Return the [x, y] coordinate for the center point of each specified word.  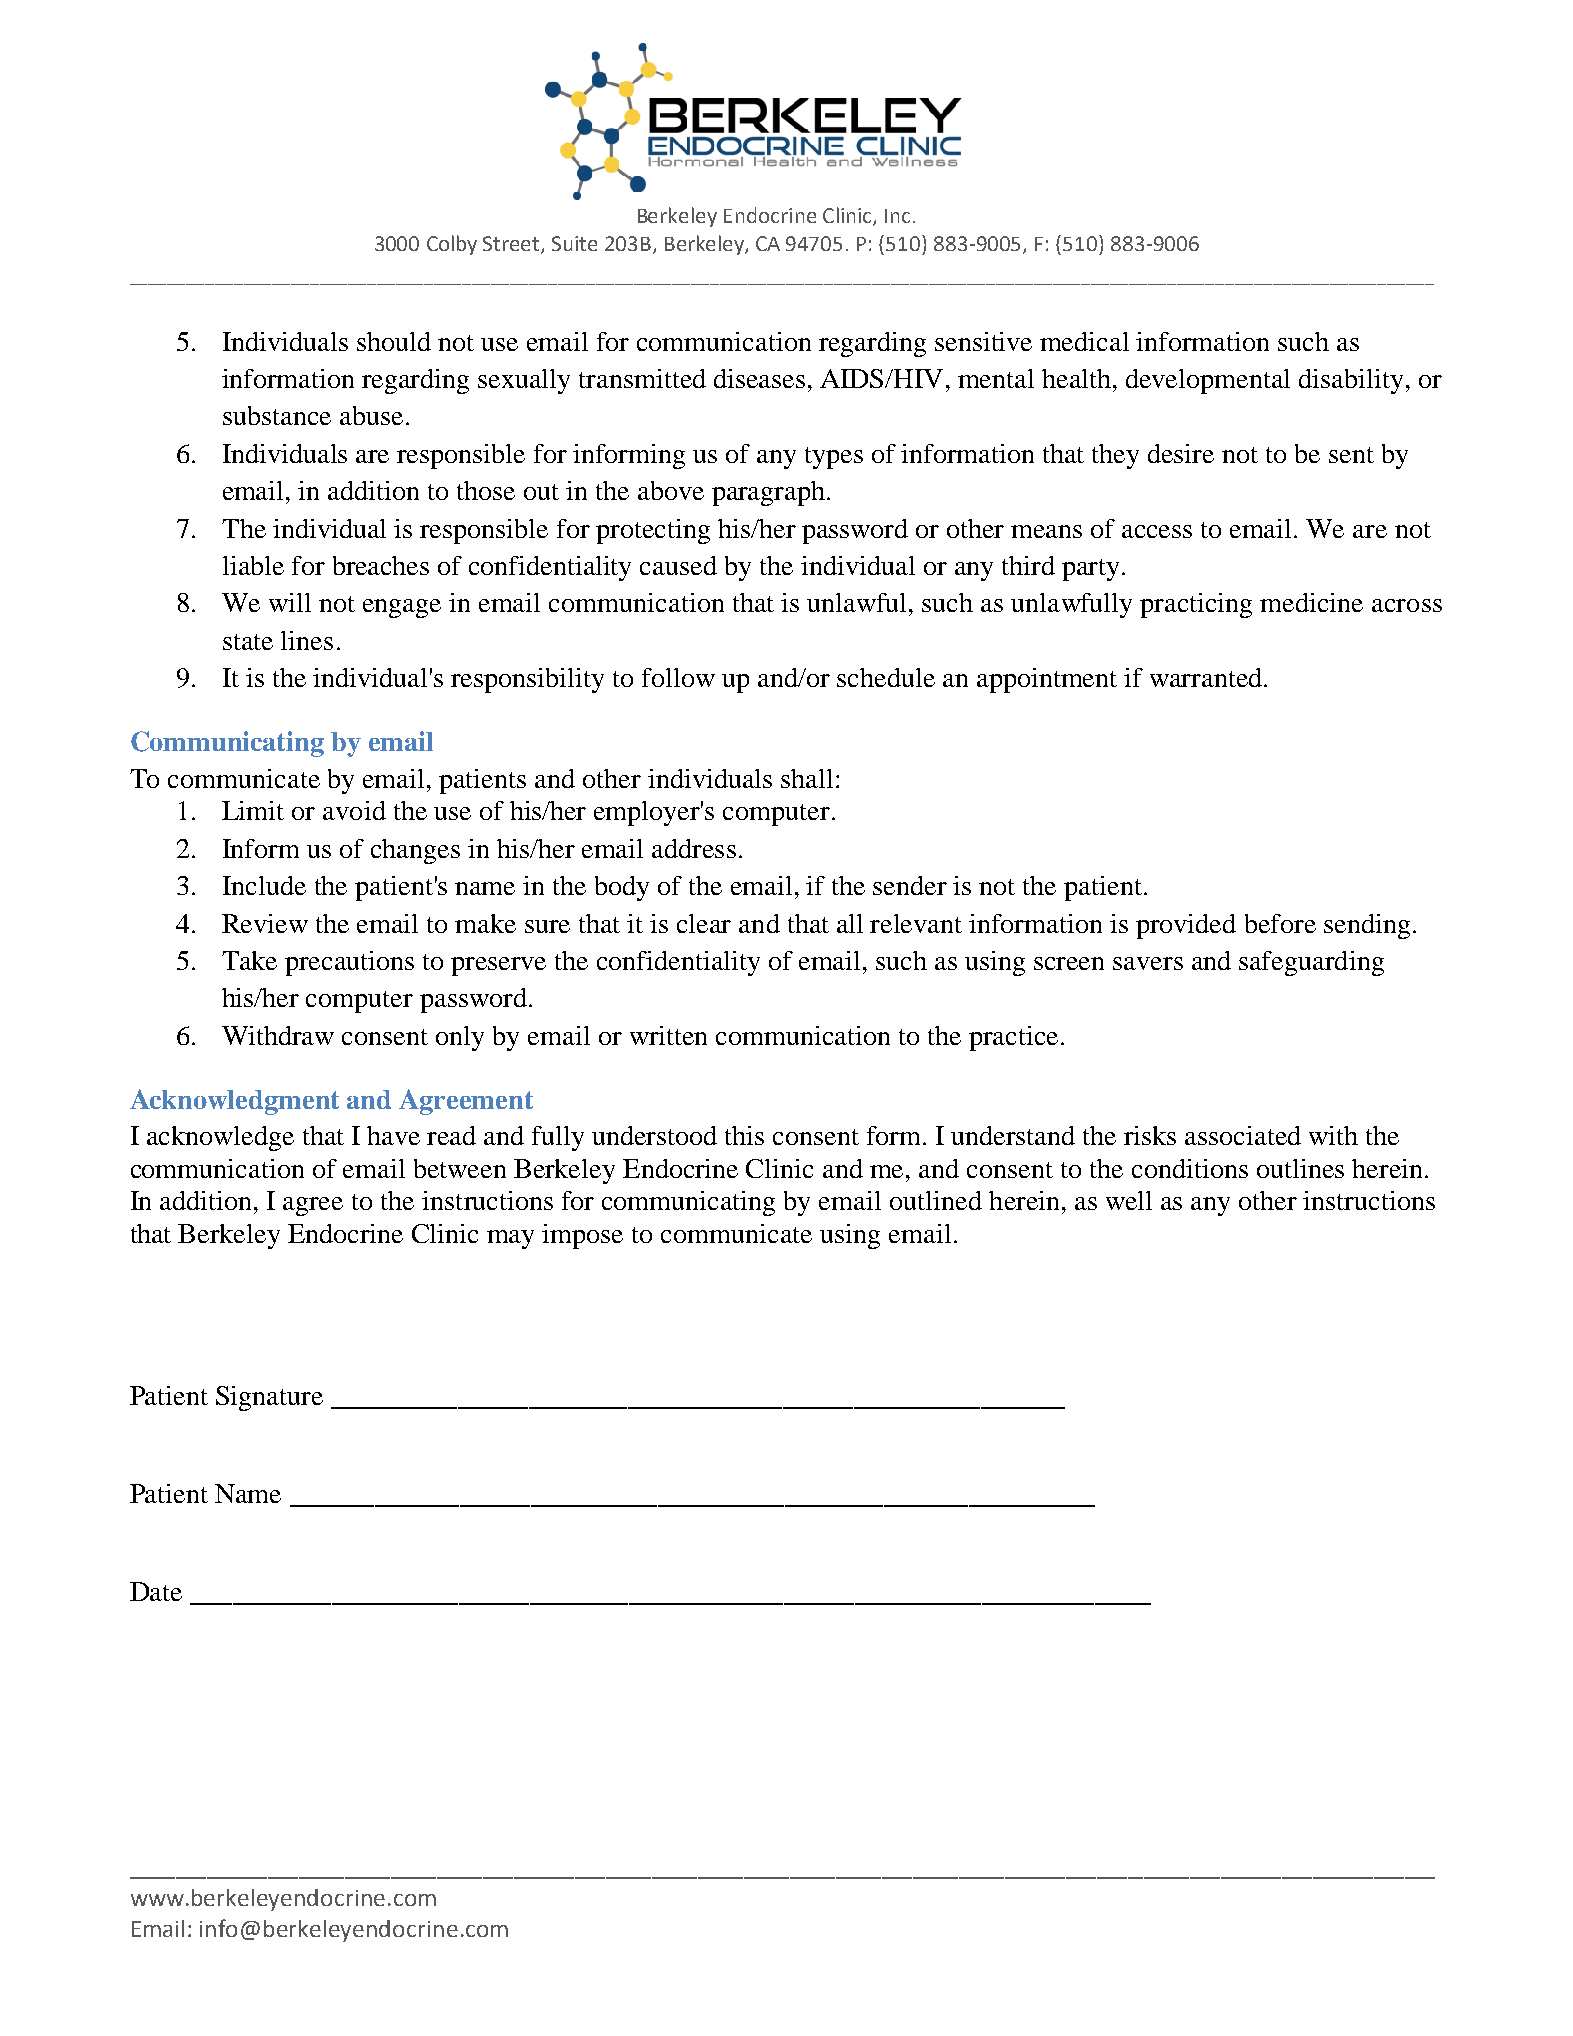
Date [156, 1591]
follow [678, 677]
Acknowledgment [234, 1102]
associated [1243, 1135]
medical [1084, 341]
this [744, 1135]
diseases [759, 378]
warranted [1207, 677]
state [248, 642]
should [394, 341]
